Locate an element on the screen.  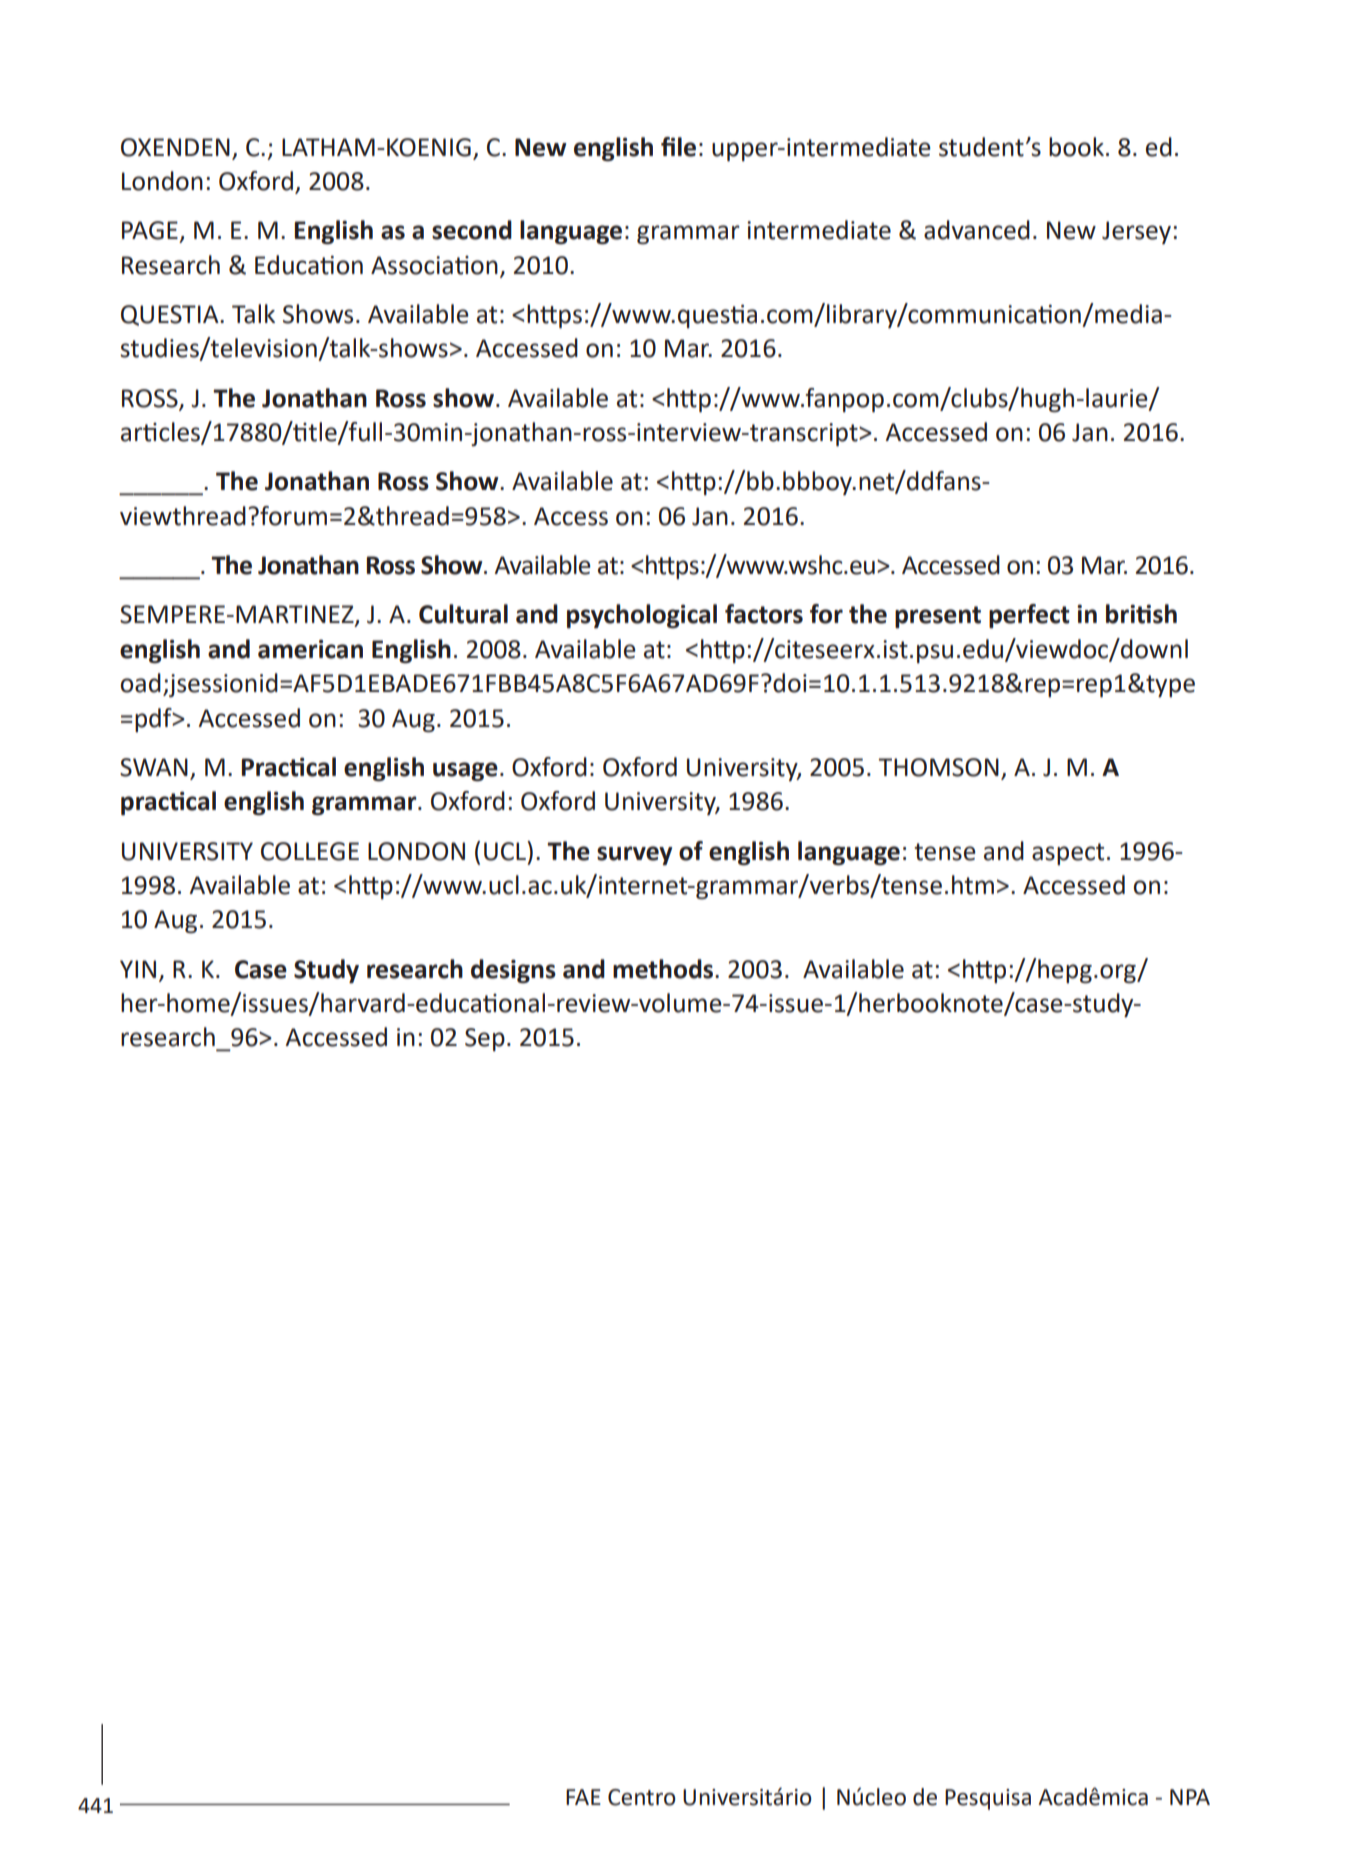
methods is located at coordinates (664, 969).
